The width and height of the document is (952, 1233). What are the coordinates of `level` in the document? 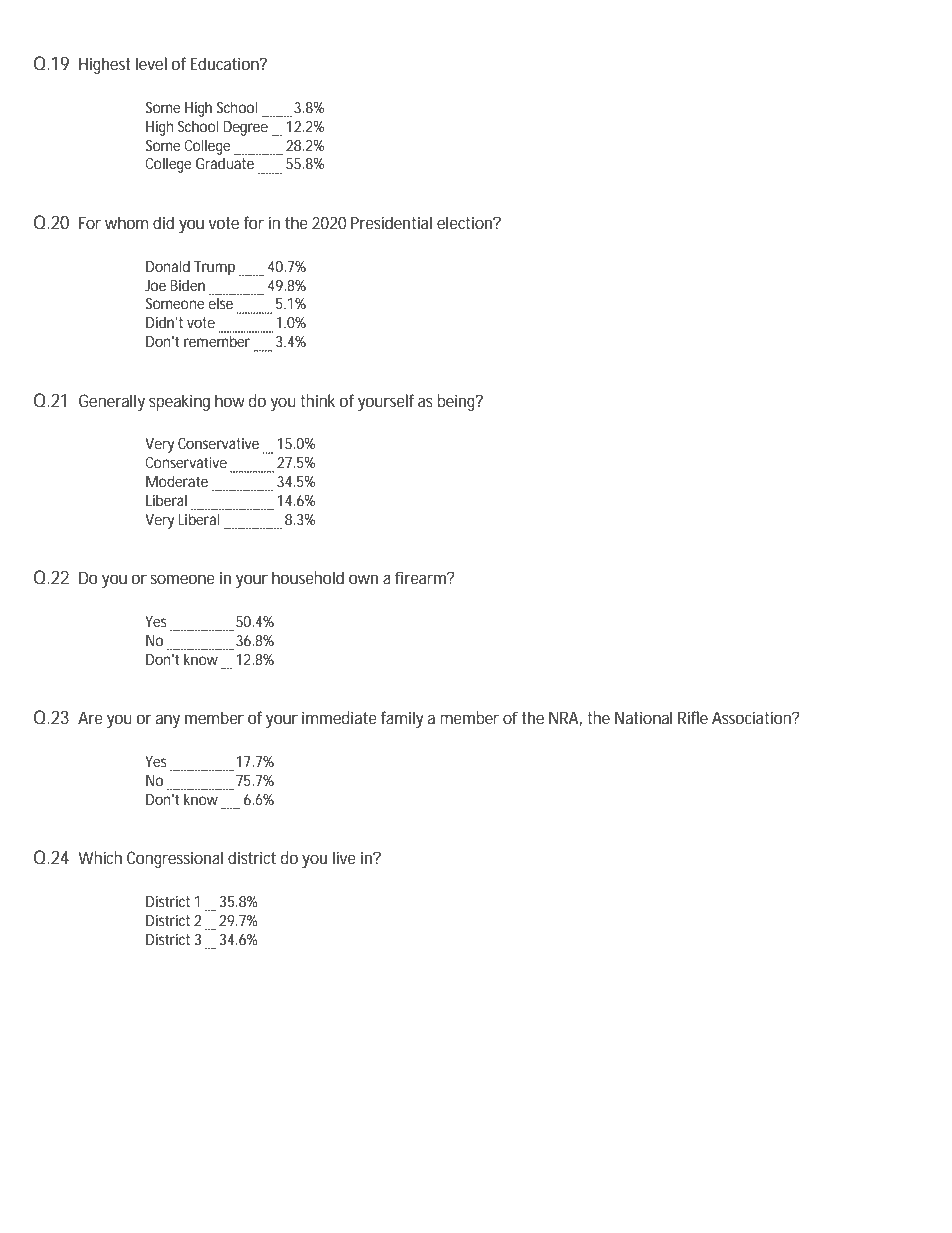 It's located at (151, 63).
